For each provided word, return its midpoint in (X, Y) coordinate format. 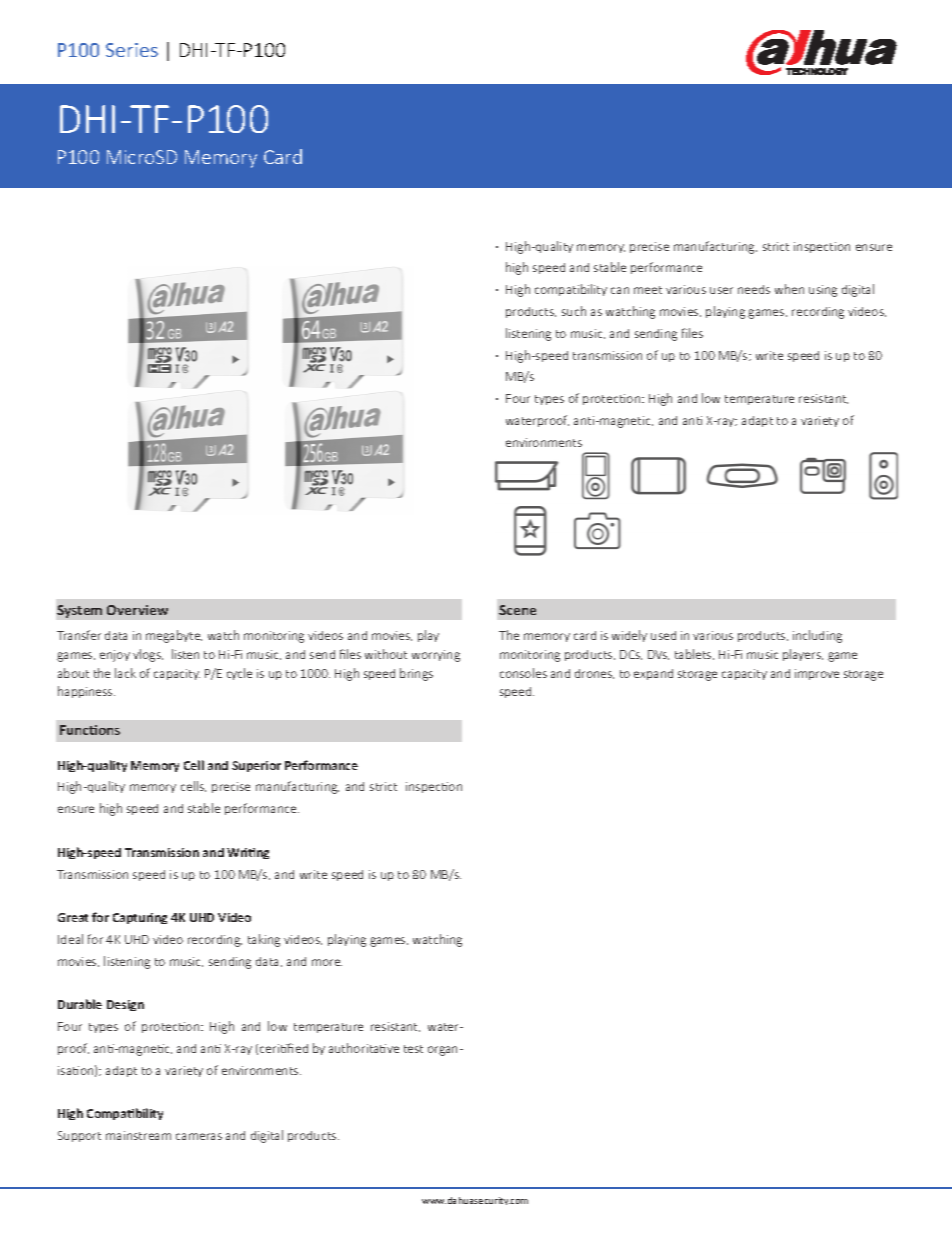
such (574, 311)
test (413, 1049)
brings (416, 674)
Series (132, 50)
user (721, 290)
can (620, 290)
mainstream (138, 1135)
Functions (90, 730)
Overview (137, 610)
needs (754, 289)
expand (653, 674)
